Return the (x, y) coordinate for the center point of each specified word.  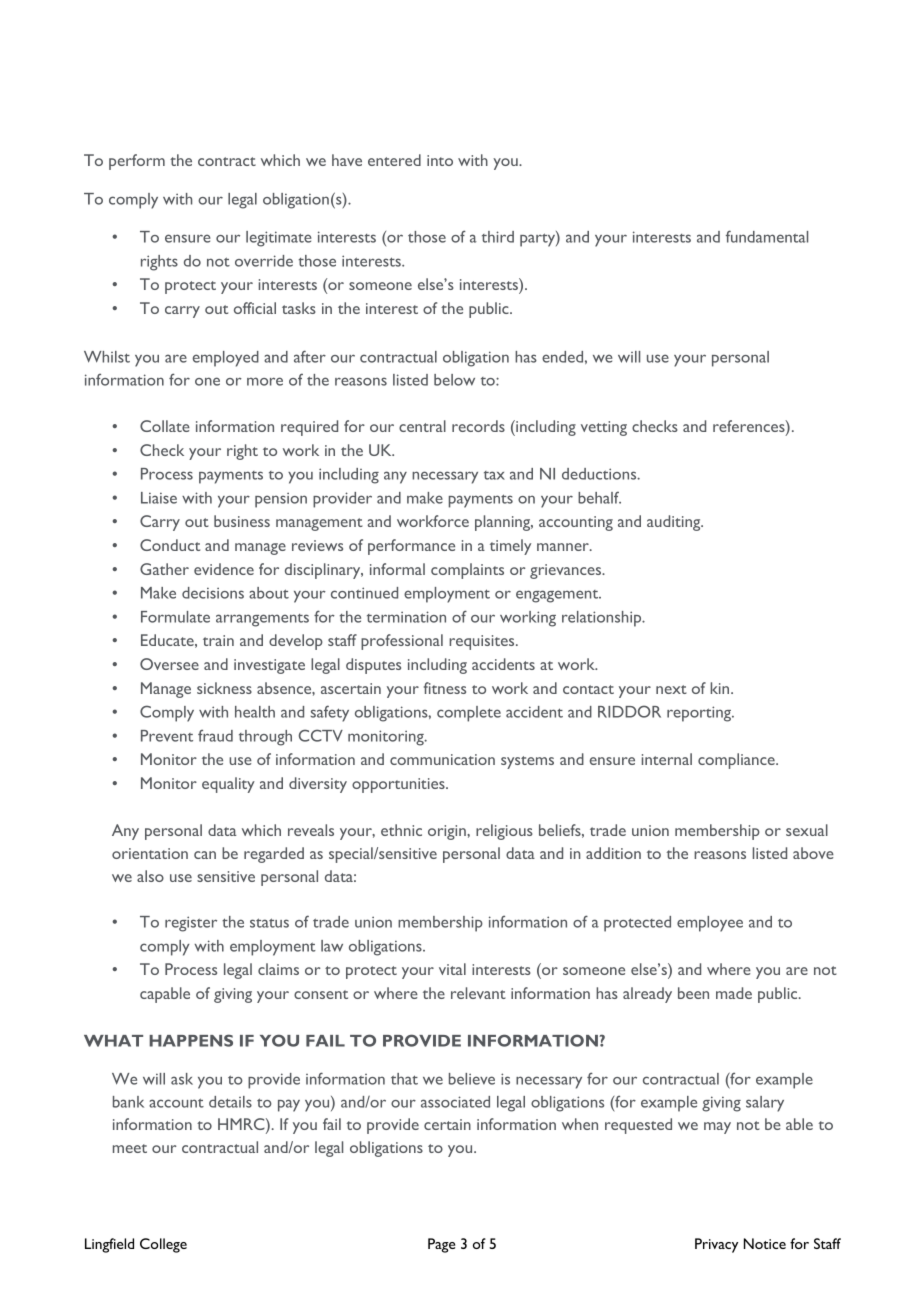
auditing (675, 523)
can (205, 855)
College (163, 1245)
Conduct (170, 545)
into (440, 160)
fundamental (767, 236)
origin (448, 832)
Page (441, 1245)
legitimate (279, 239)
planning (504, 523)
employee (710, 924)
